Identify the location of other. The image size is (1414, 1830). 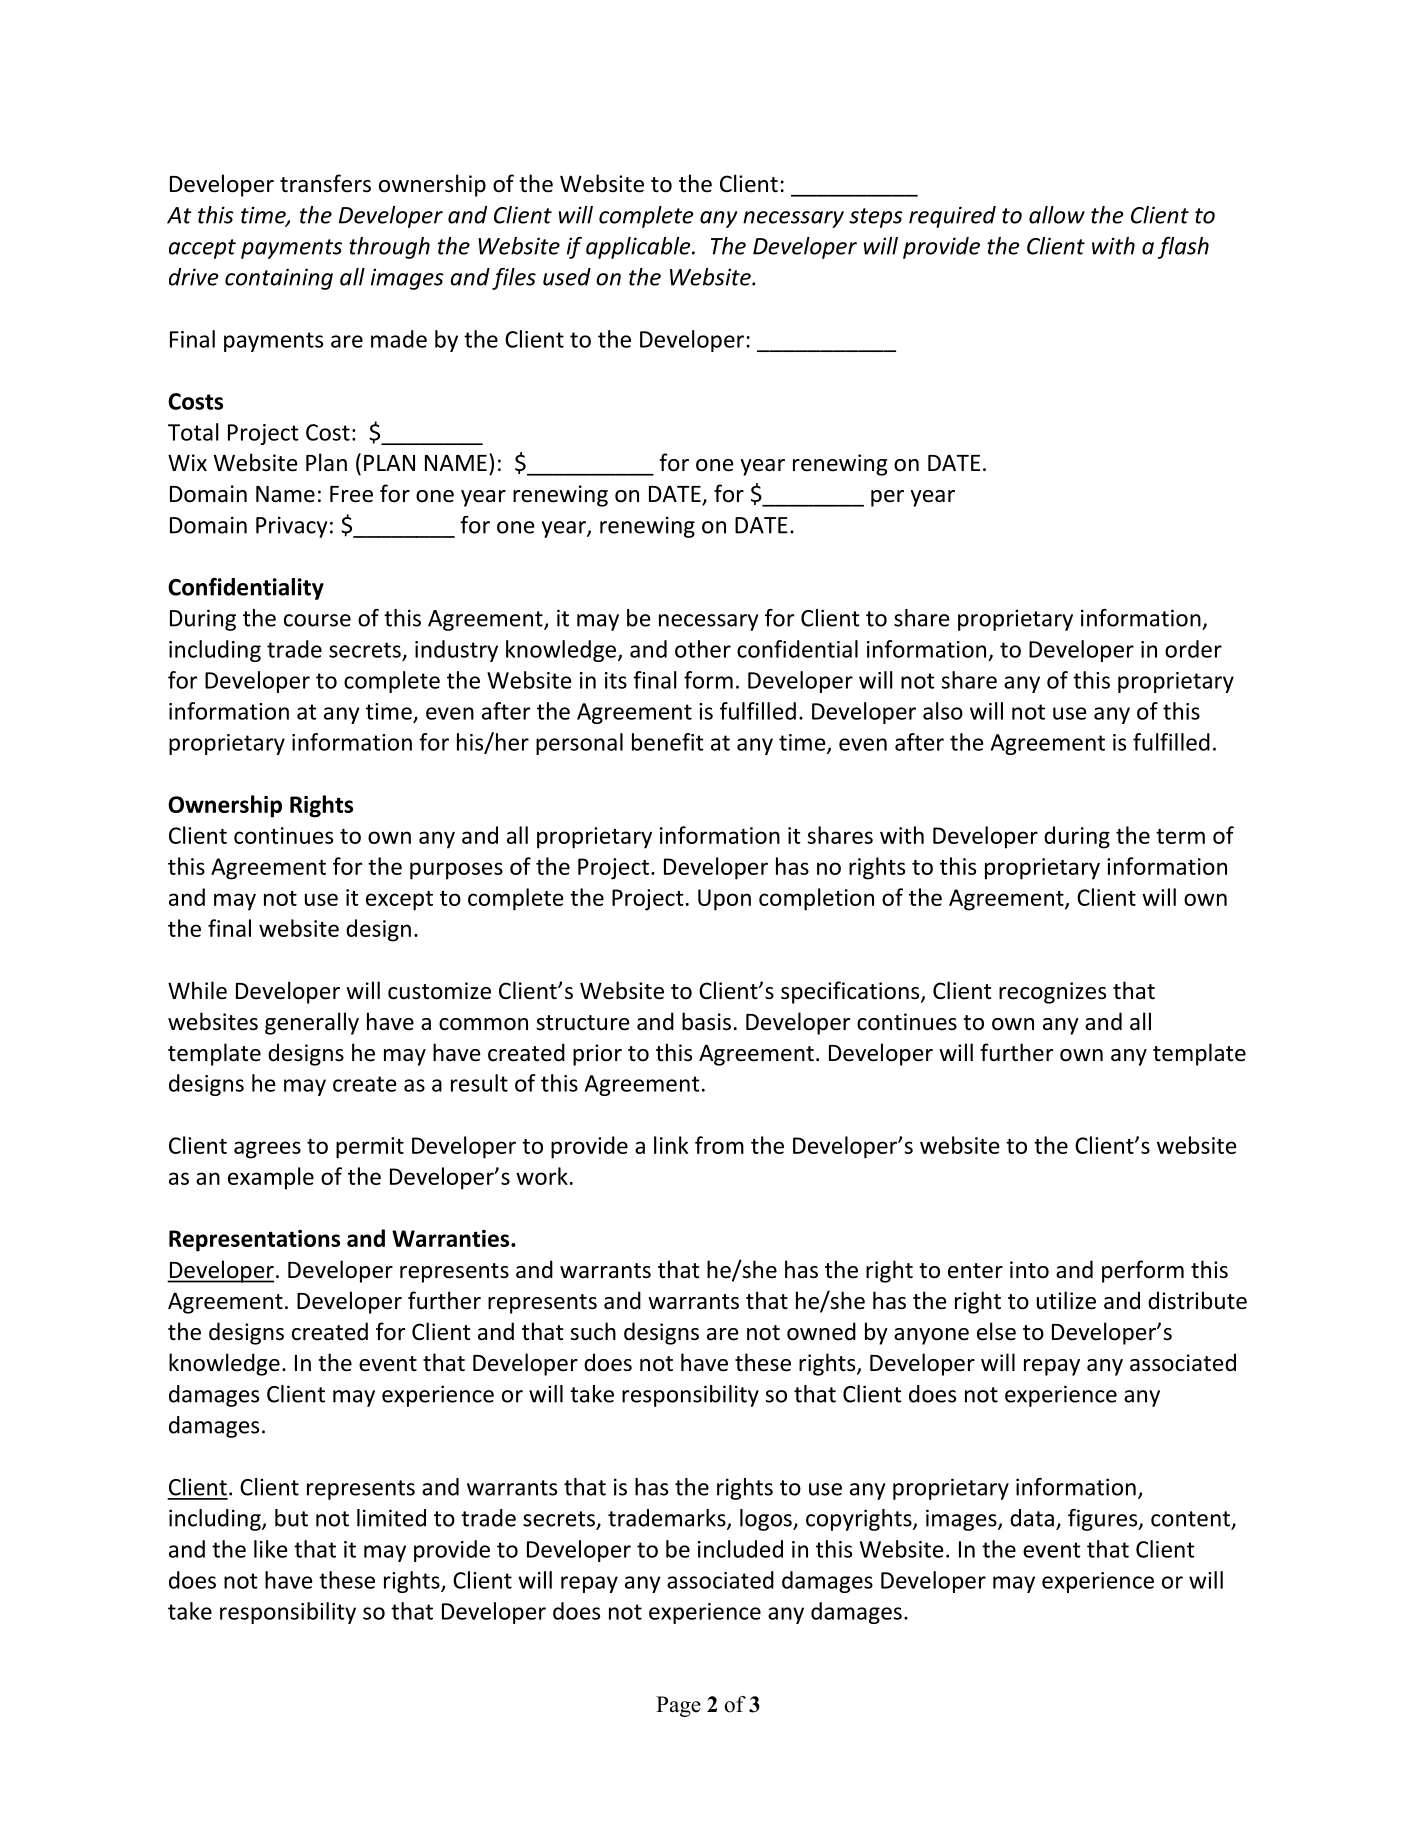
(703, 649).
